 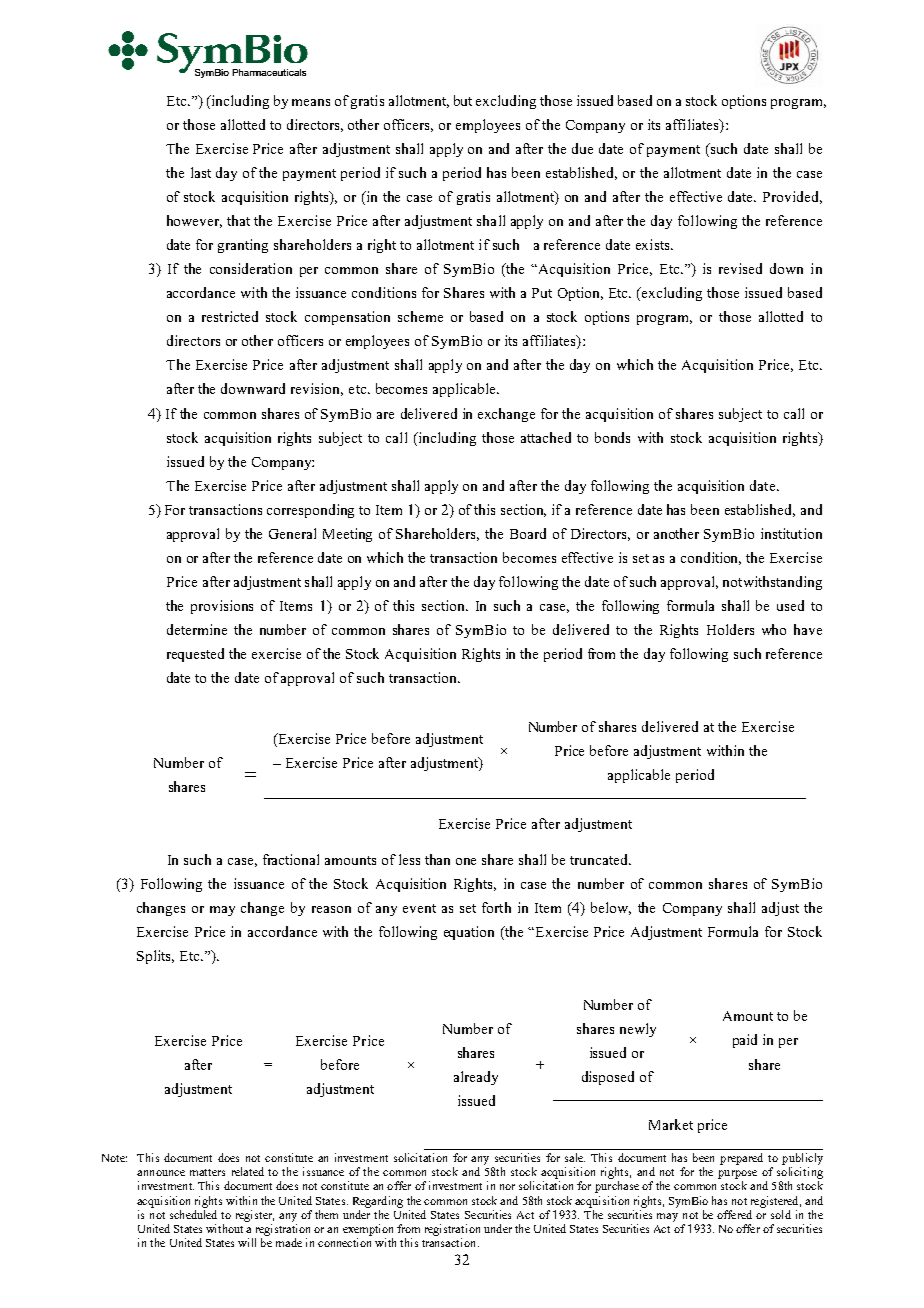 I want to click on last, so click(x=201, y=172).
